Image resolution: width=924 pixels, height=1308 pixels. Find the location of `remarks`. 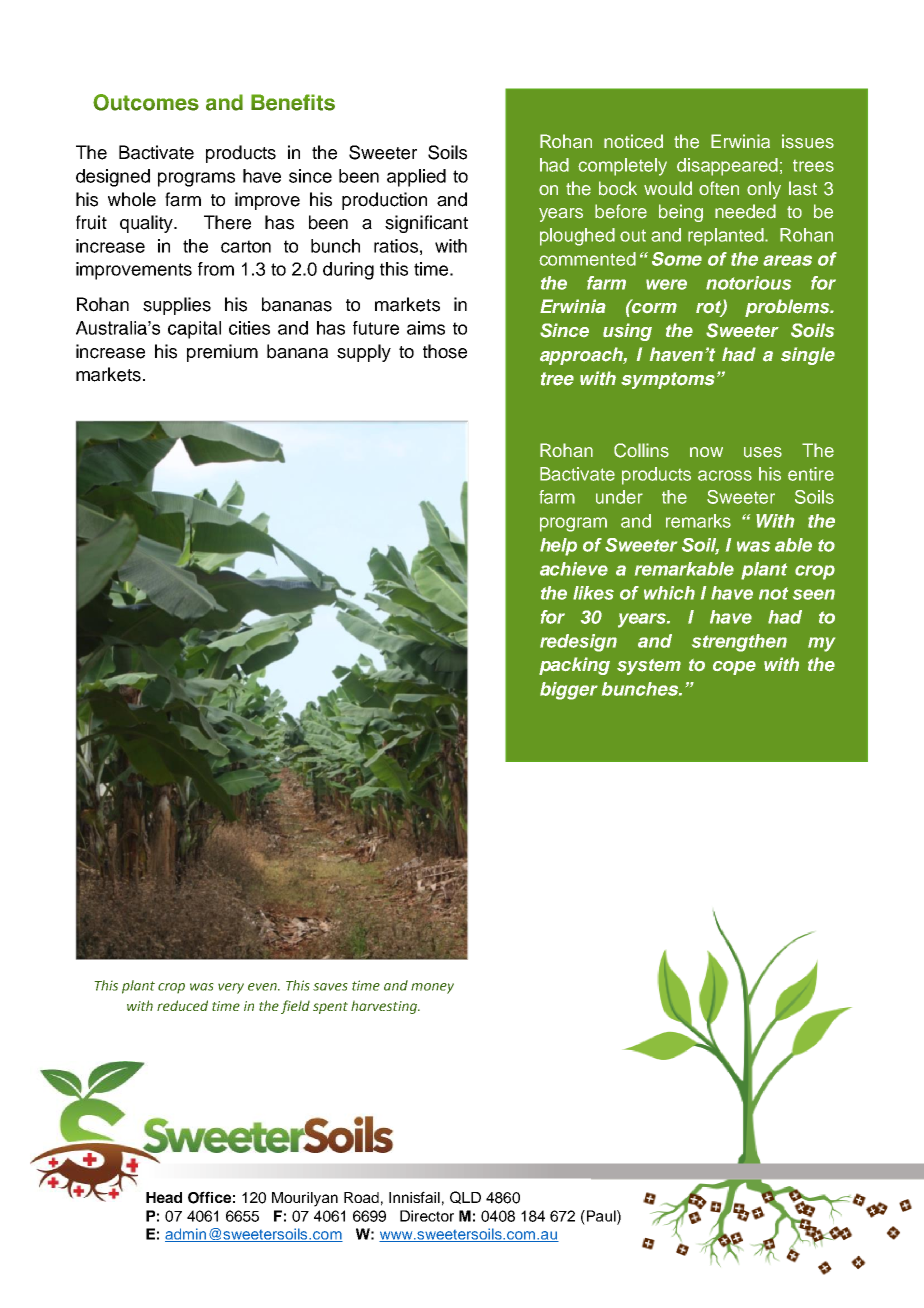

remarks is located at coordinates (698, 521).
